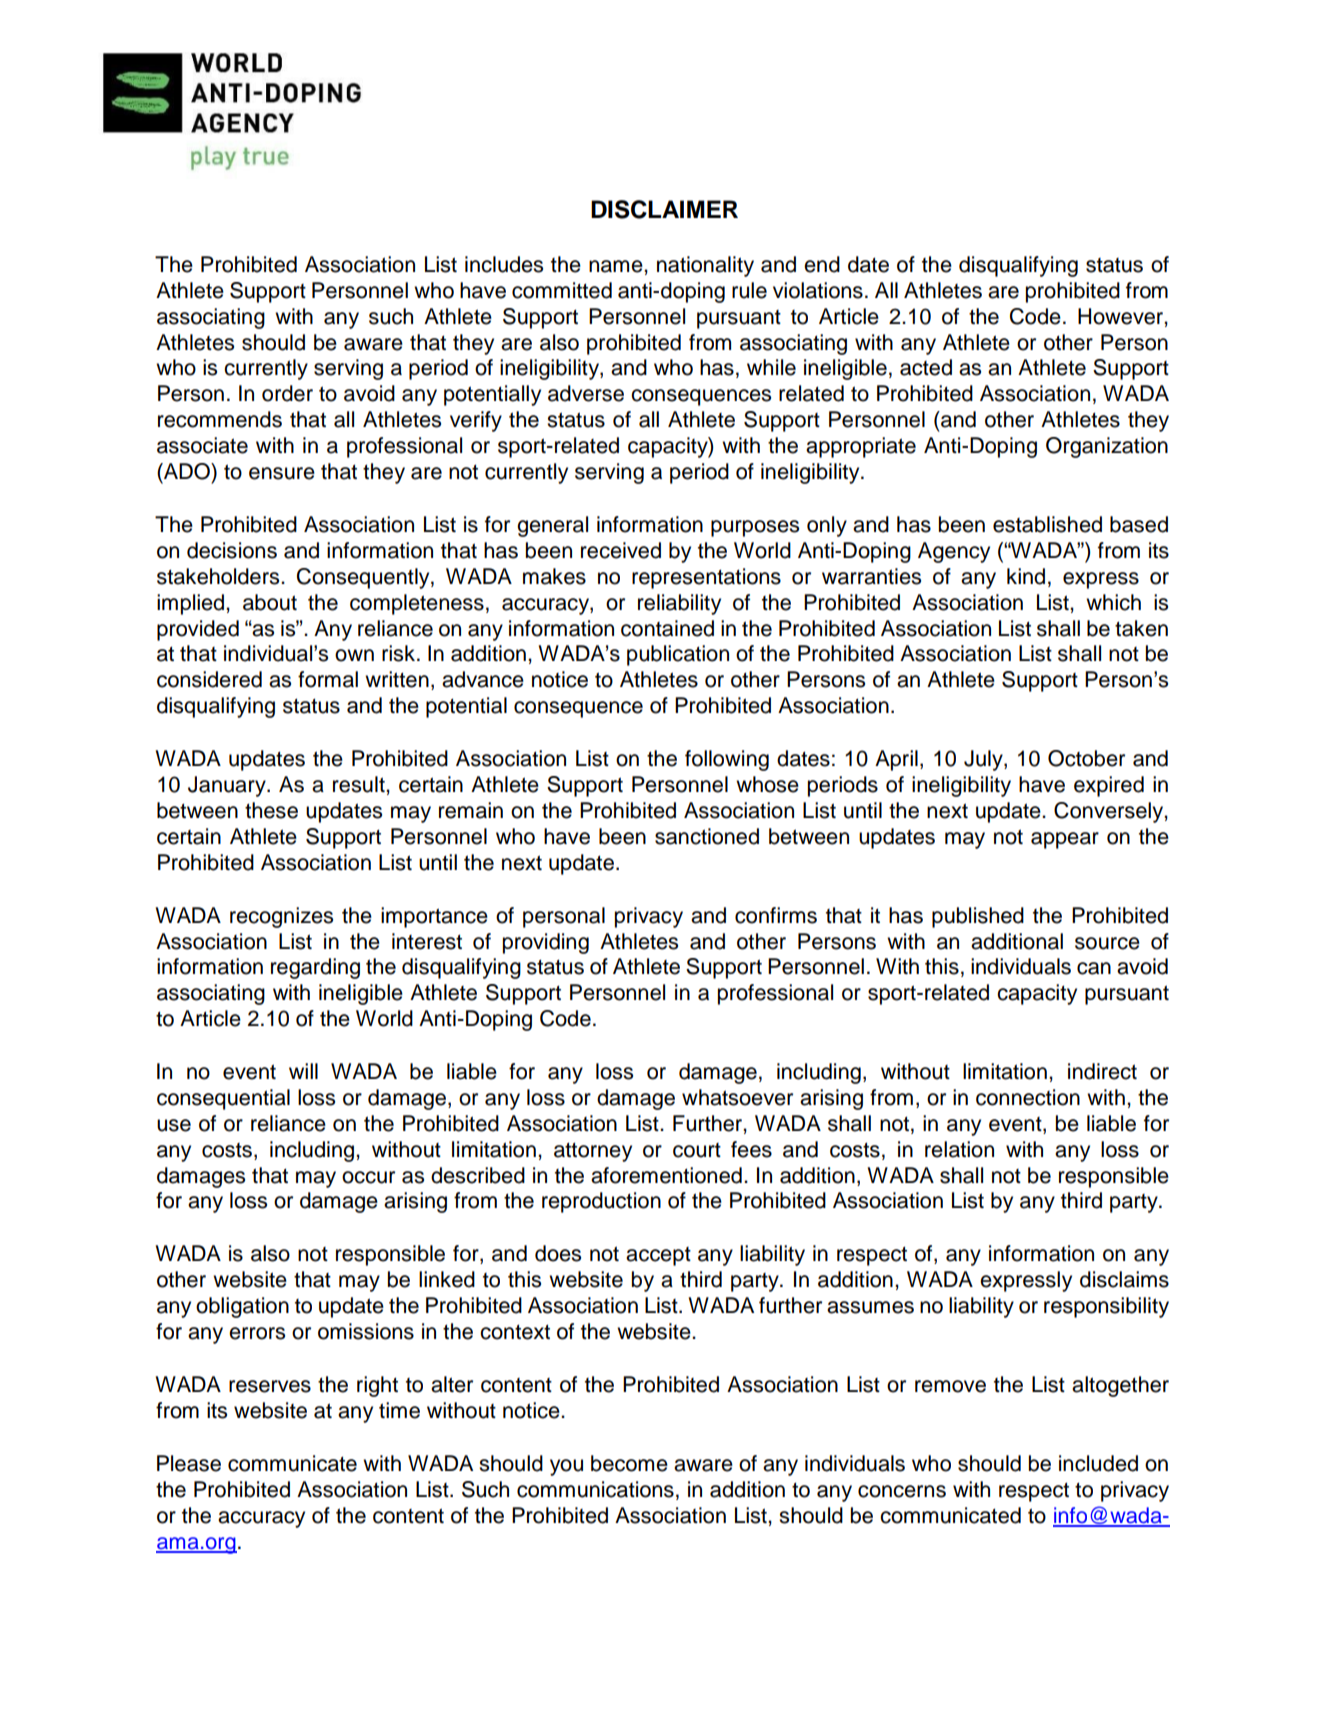  What do you see at coordinates (621, 550) in the image?
I see `received` at bounding box center [621, 550].
